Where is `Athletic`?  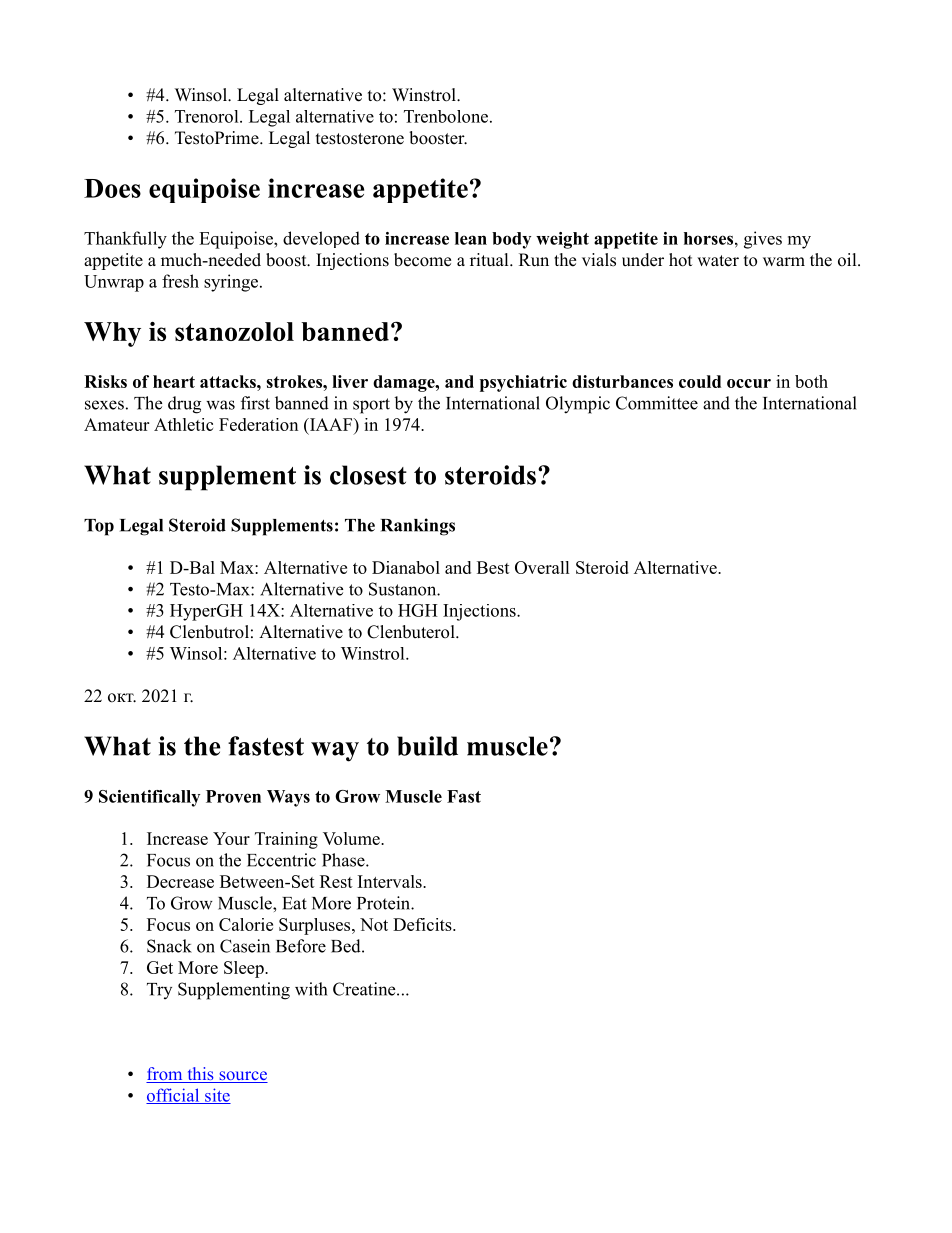
Athletic is located at coordinates (183, 424).
